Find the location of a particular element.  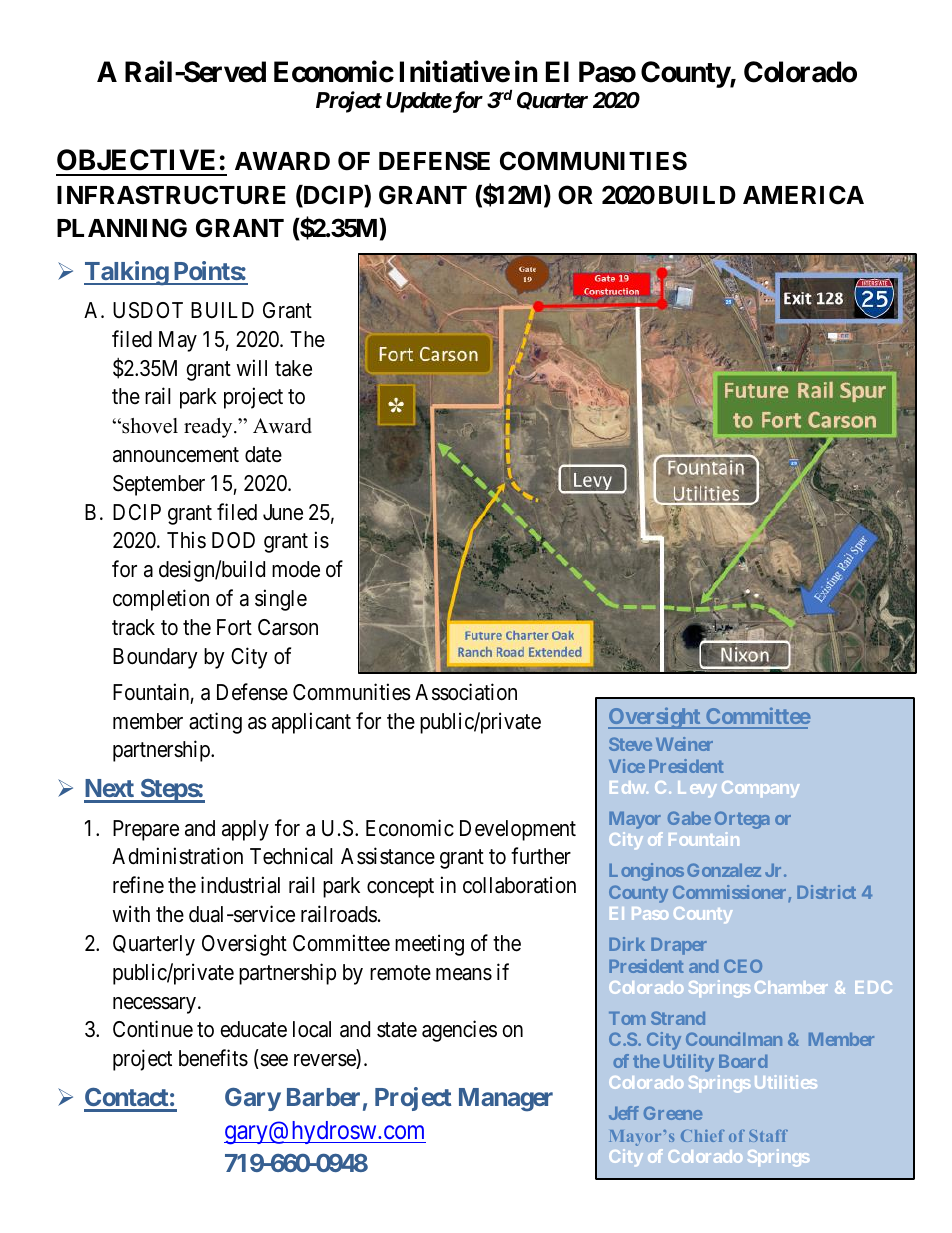

Boundary is located at coordinates (155, 658).
